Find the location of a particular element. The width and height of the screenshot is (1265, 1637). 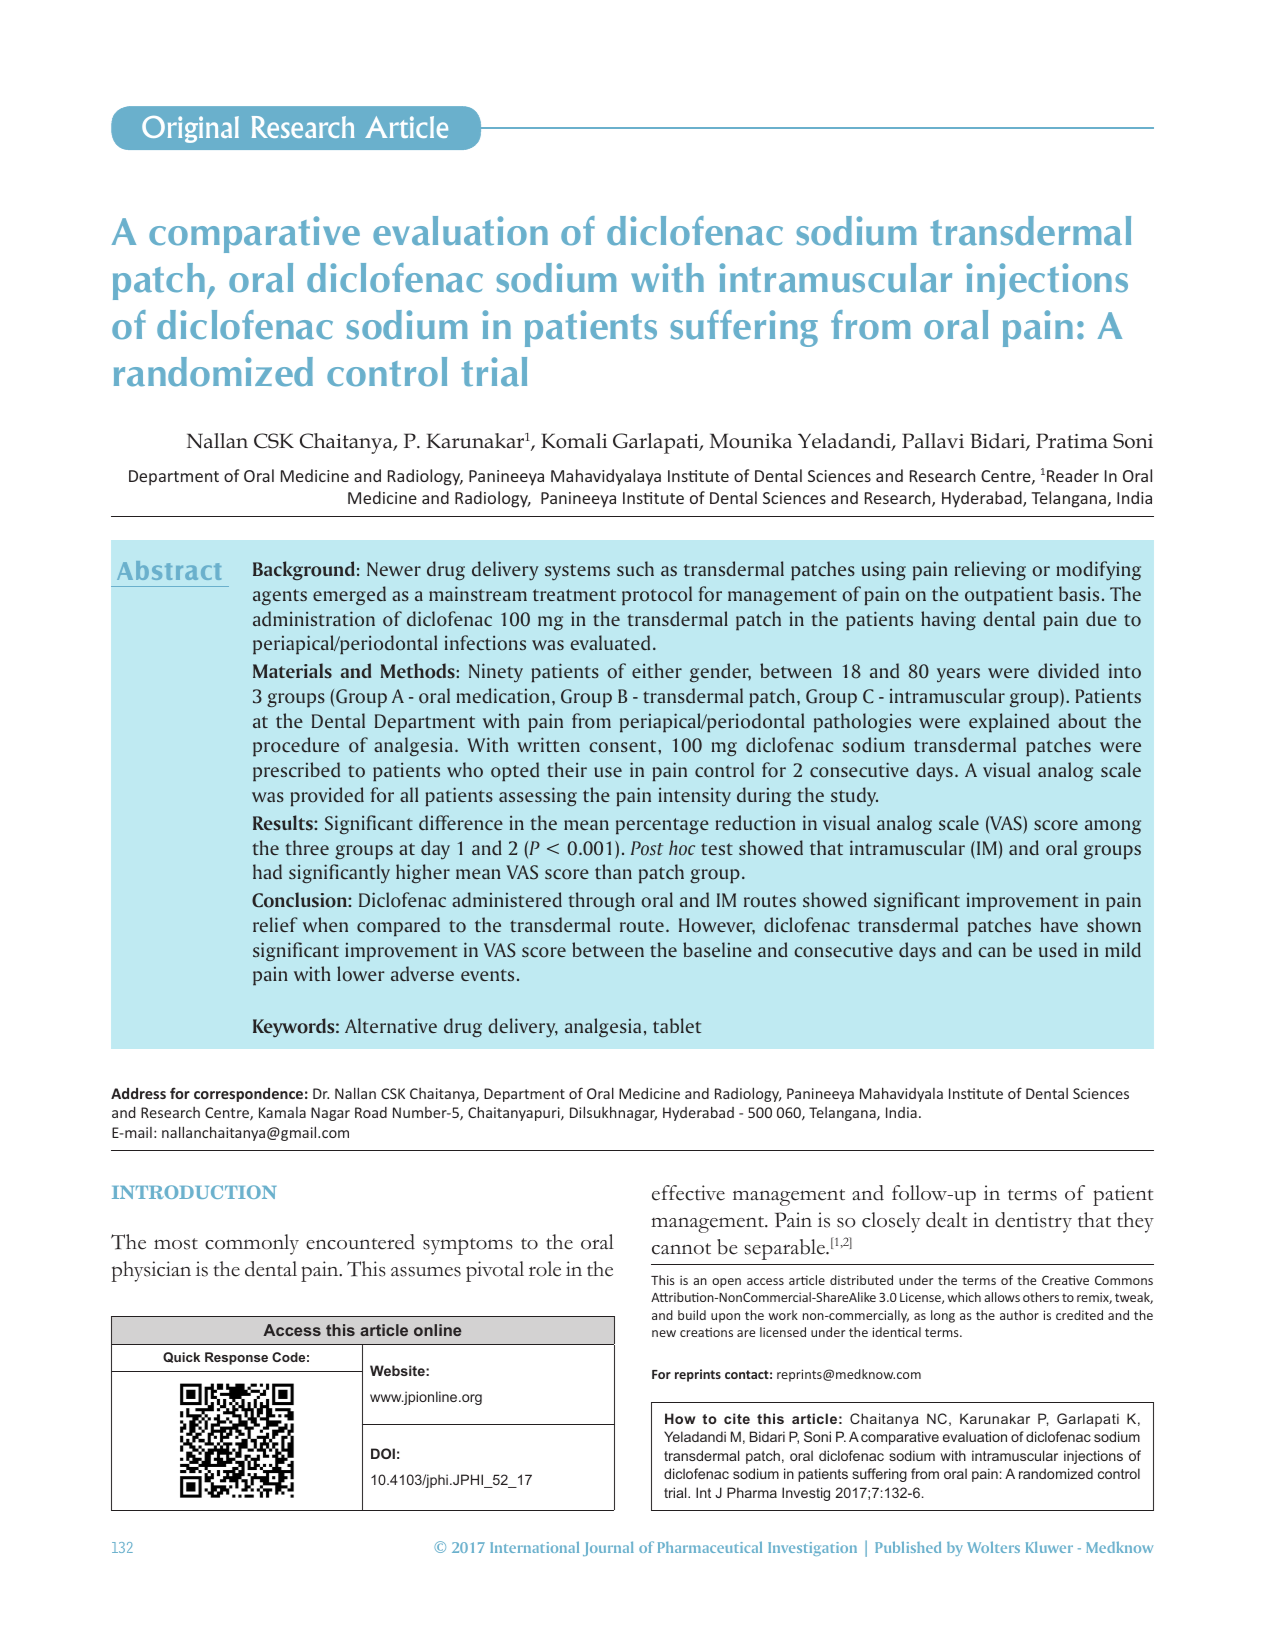

used is located at coordinates (1058, 949).
